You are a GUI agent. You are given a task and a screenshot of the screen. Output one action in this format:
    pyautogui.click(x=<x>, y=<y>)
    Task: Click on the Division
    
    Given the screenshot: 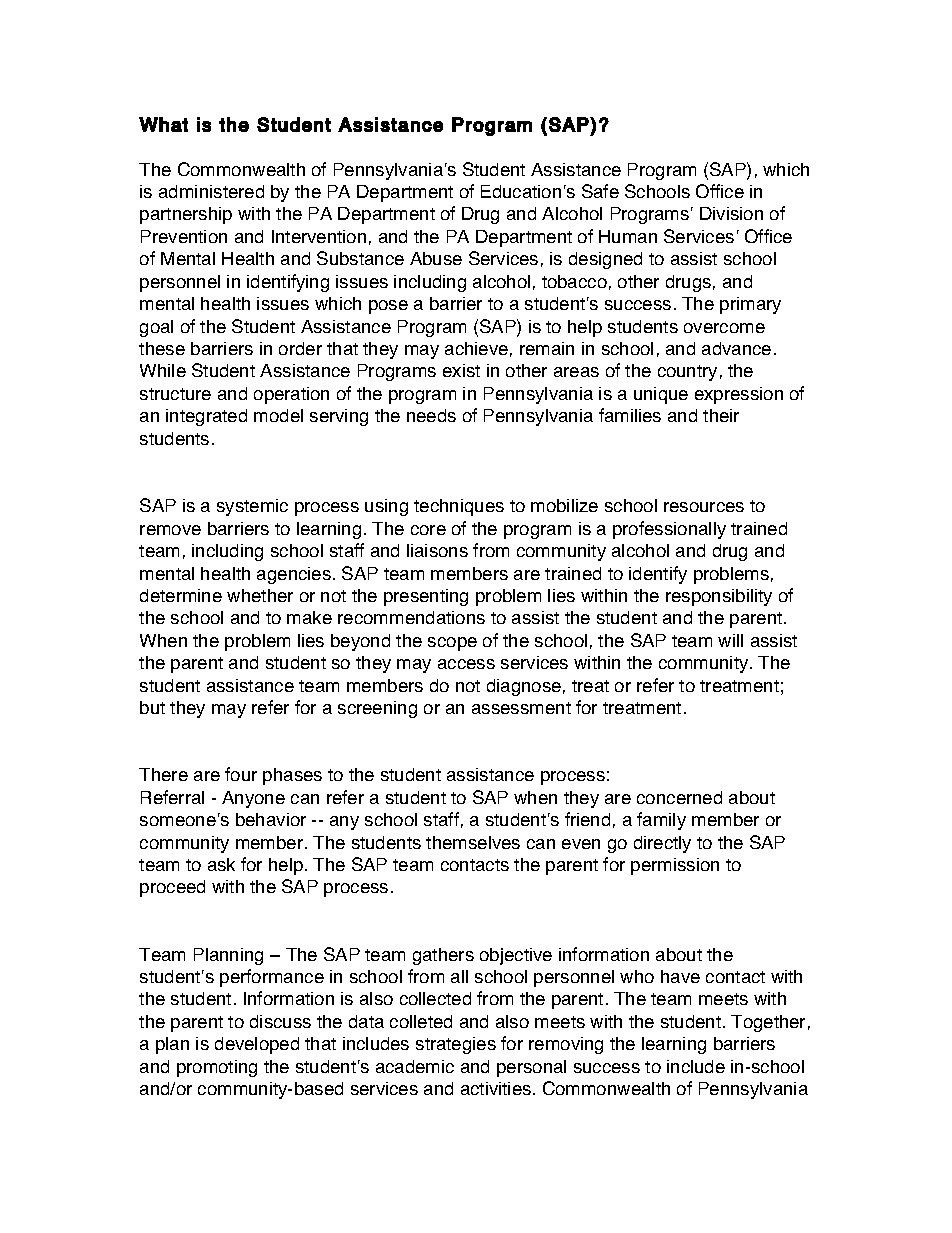 What is the action you would take?
    pyautogui.click(x=731, y=213)
